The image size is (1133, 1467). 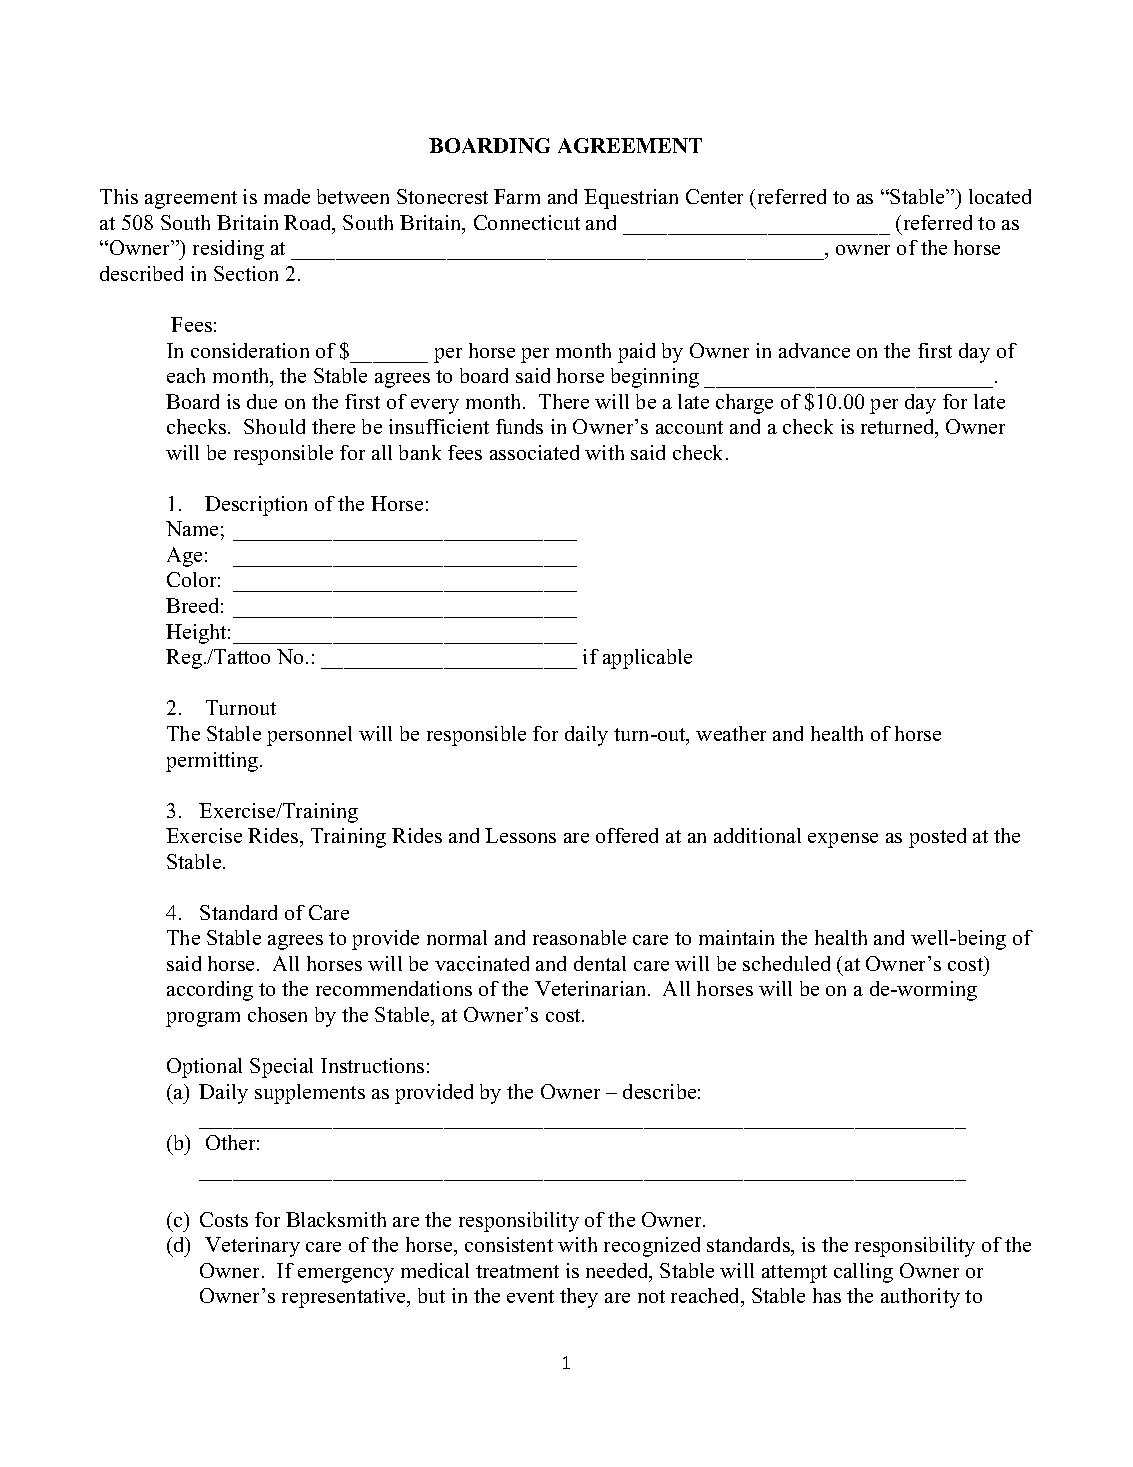 What do you see at coordinates (786, 963) in the screenshot?
I see `scheduled` at bounding box center [786, 963].
